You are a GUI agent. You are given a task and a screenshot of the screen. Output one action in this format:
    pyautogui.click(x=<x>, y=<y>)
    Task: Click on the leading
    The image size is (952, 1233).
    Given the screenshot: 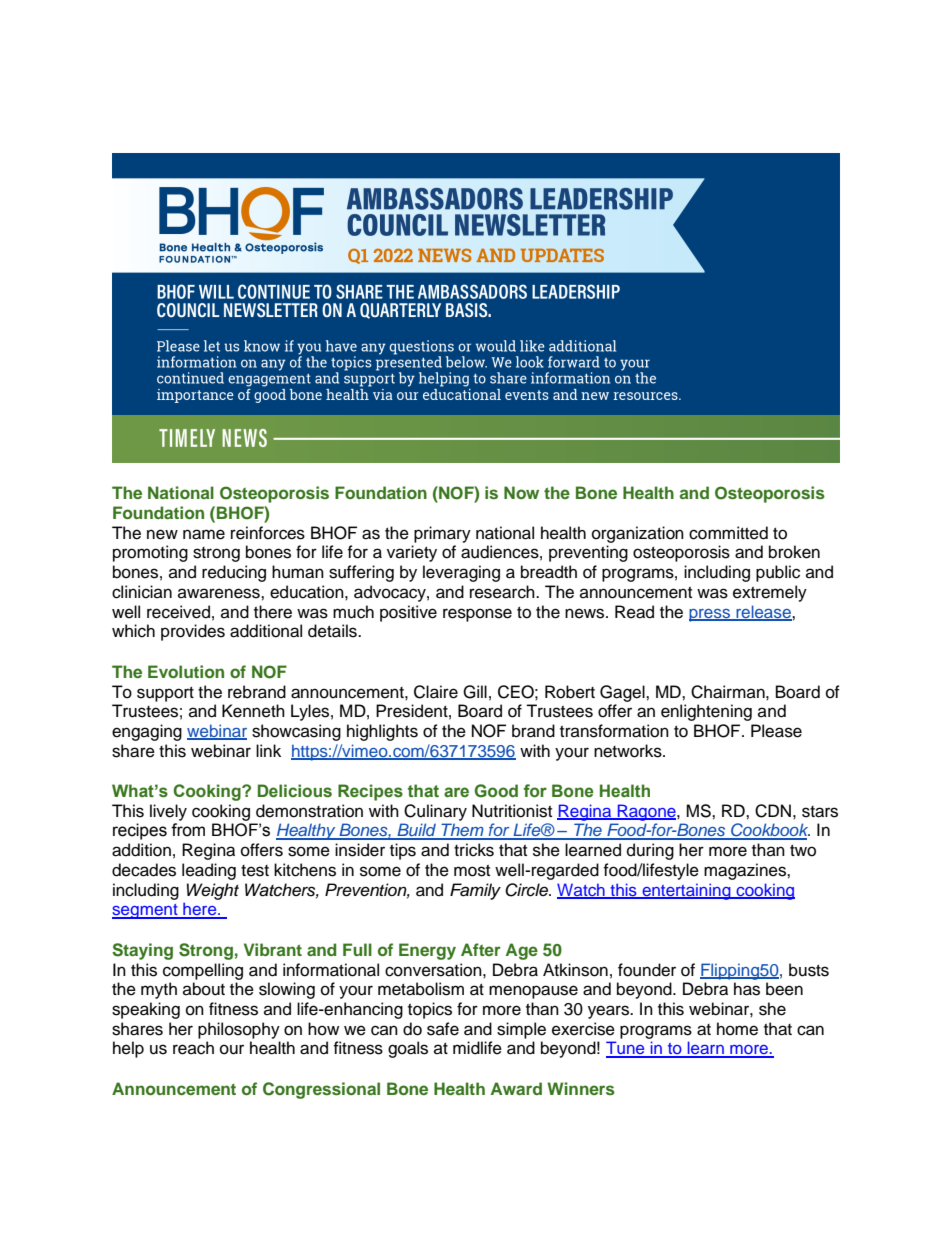 What is the action you would take?
    pyautogui.click(x=209, y=871)
